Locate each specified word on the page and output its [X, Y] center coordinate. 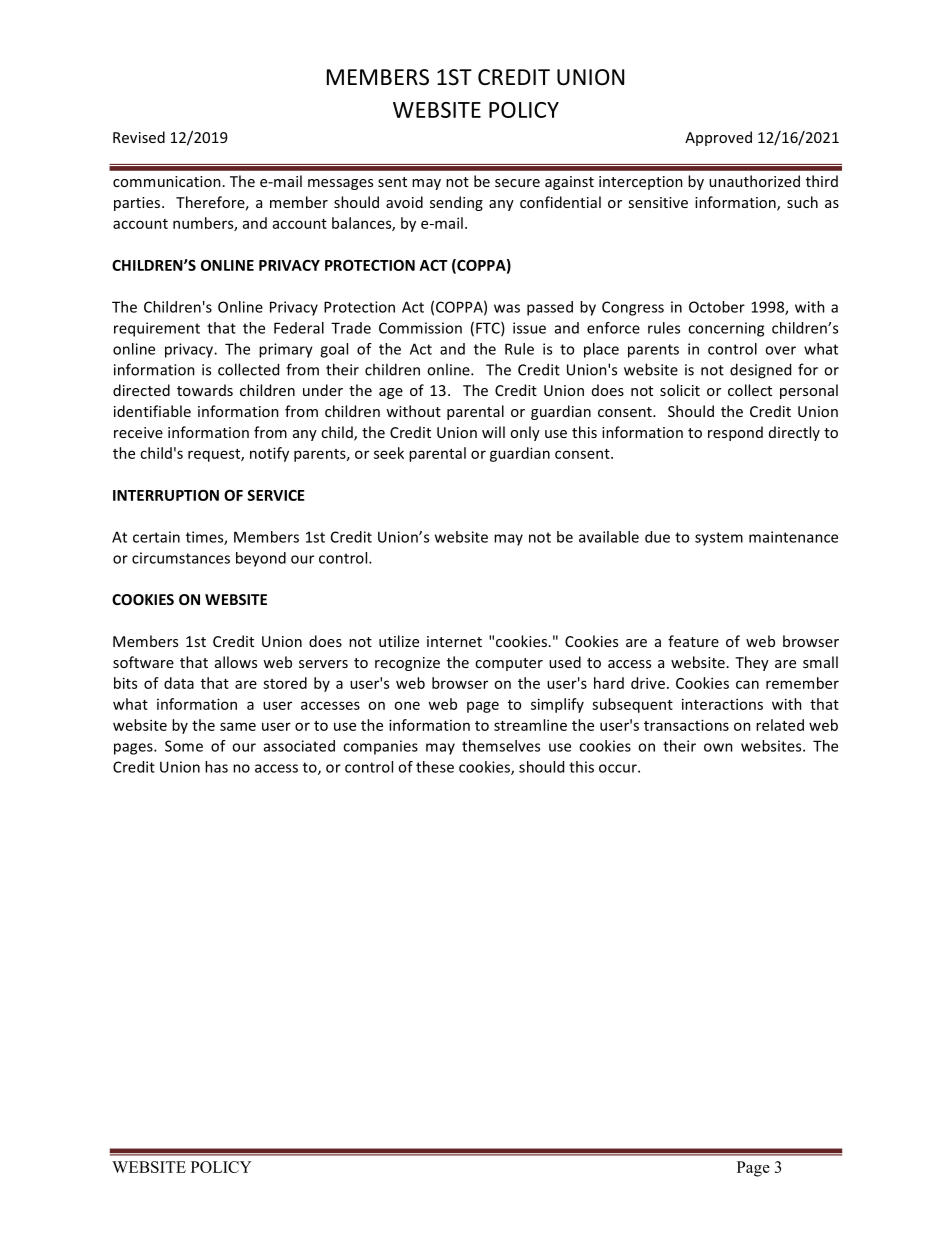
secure [517, 183]
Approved [718, 138]
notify [269, 454]
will [493, 432]
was [507, 308]
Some [184, 746]
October [717, 307]
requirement [157, 329]
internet [454, 641]
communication [167, 181]
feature [693, 641]
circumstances [181, 558]
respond [735, 433]
